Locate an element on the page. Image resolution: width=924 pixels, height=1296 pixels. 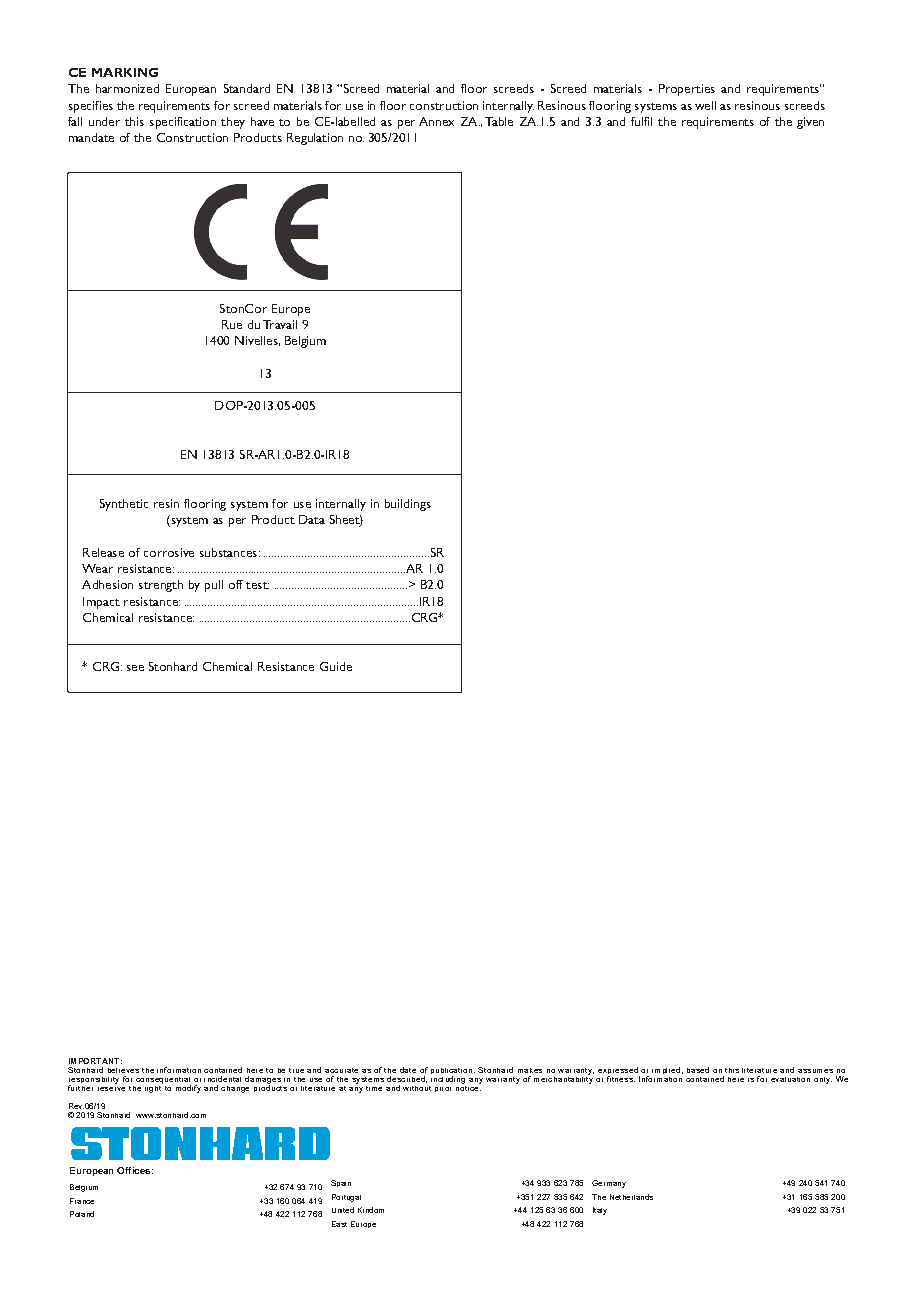
believes is located at coordinates (123, 1070).
